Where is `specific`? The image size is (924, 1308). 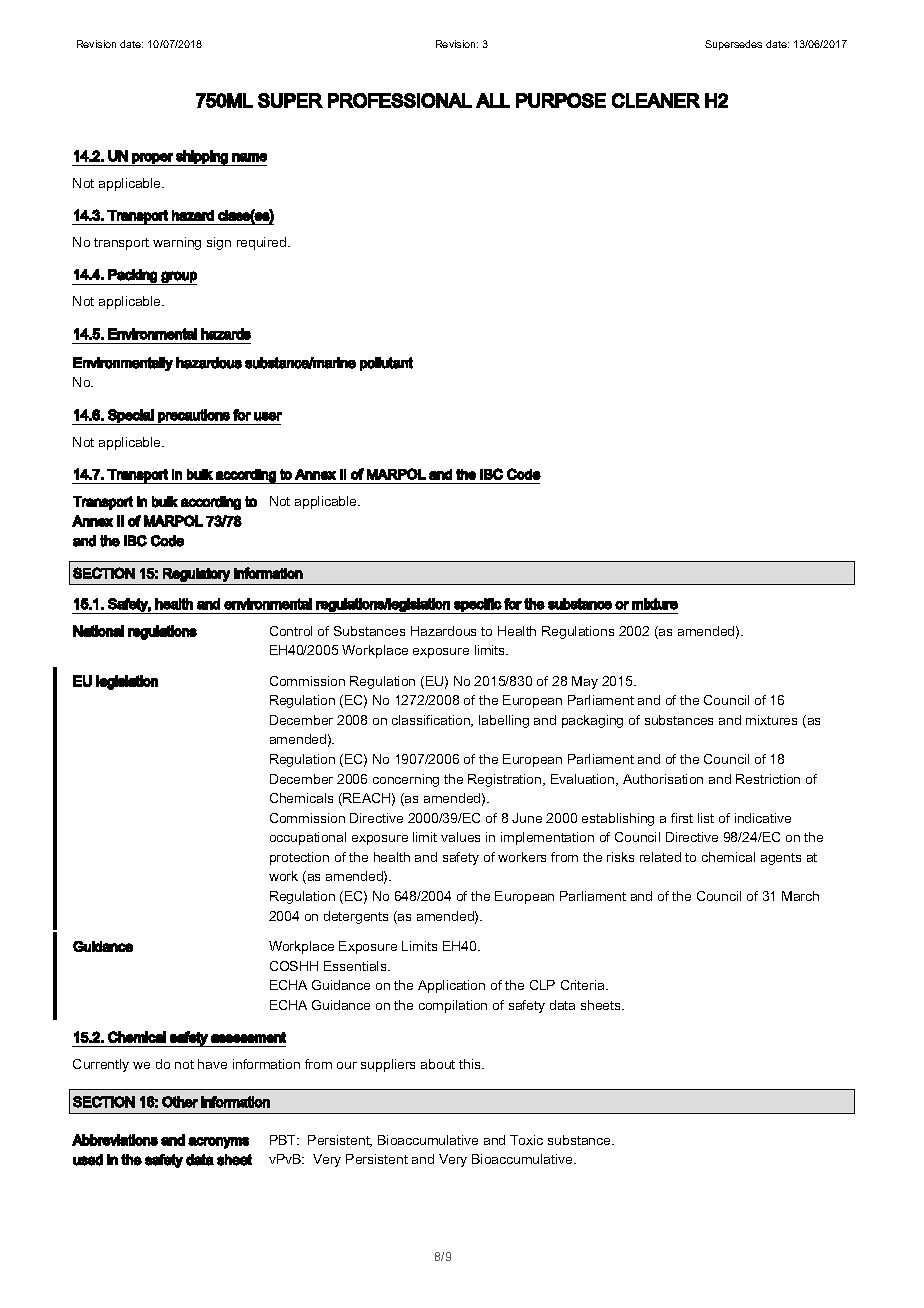
specific is located at coordinates (477, 606).
